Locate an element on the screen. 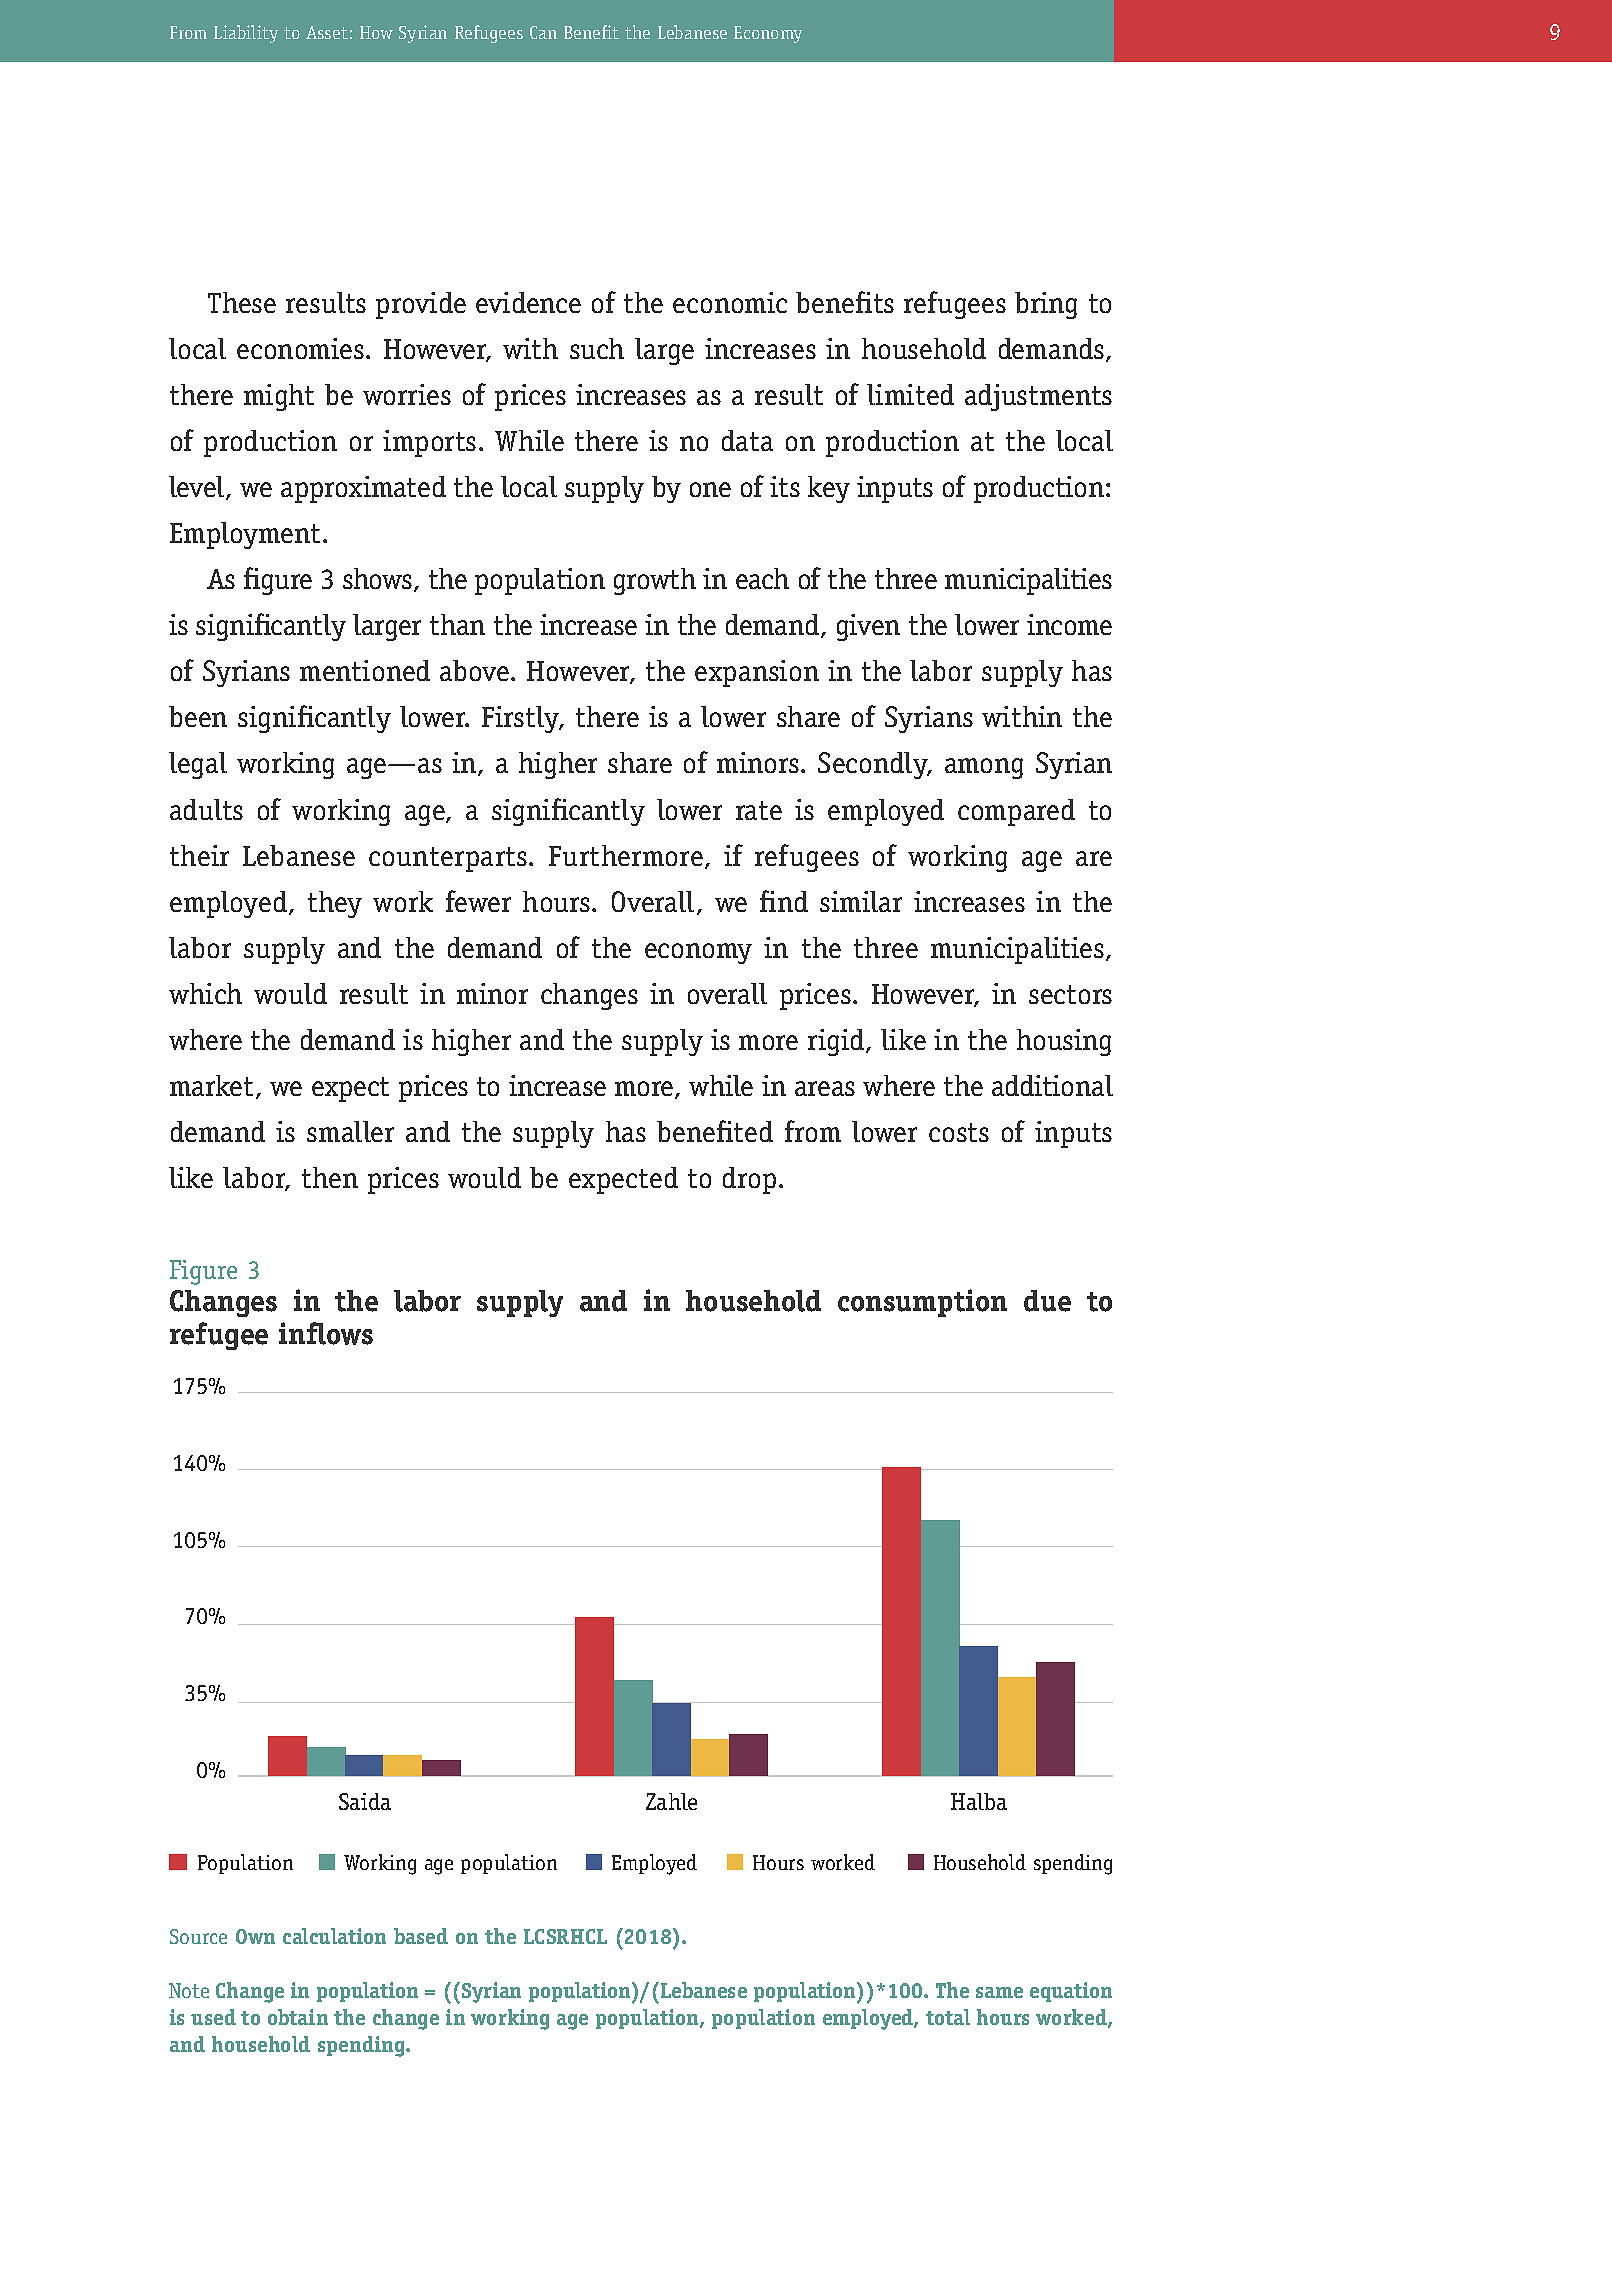  which is located at coordinates (205, 993).
